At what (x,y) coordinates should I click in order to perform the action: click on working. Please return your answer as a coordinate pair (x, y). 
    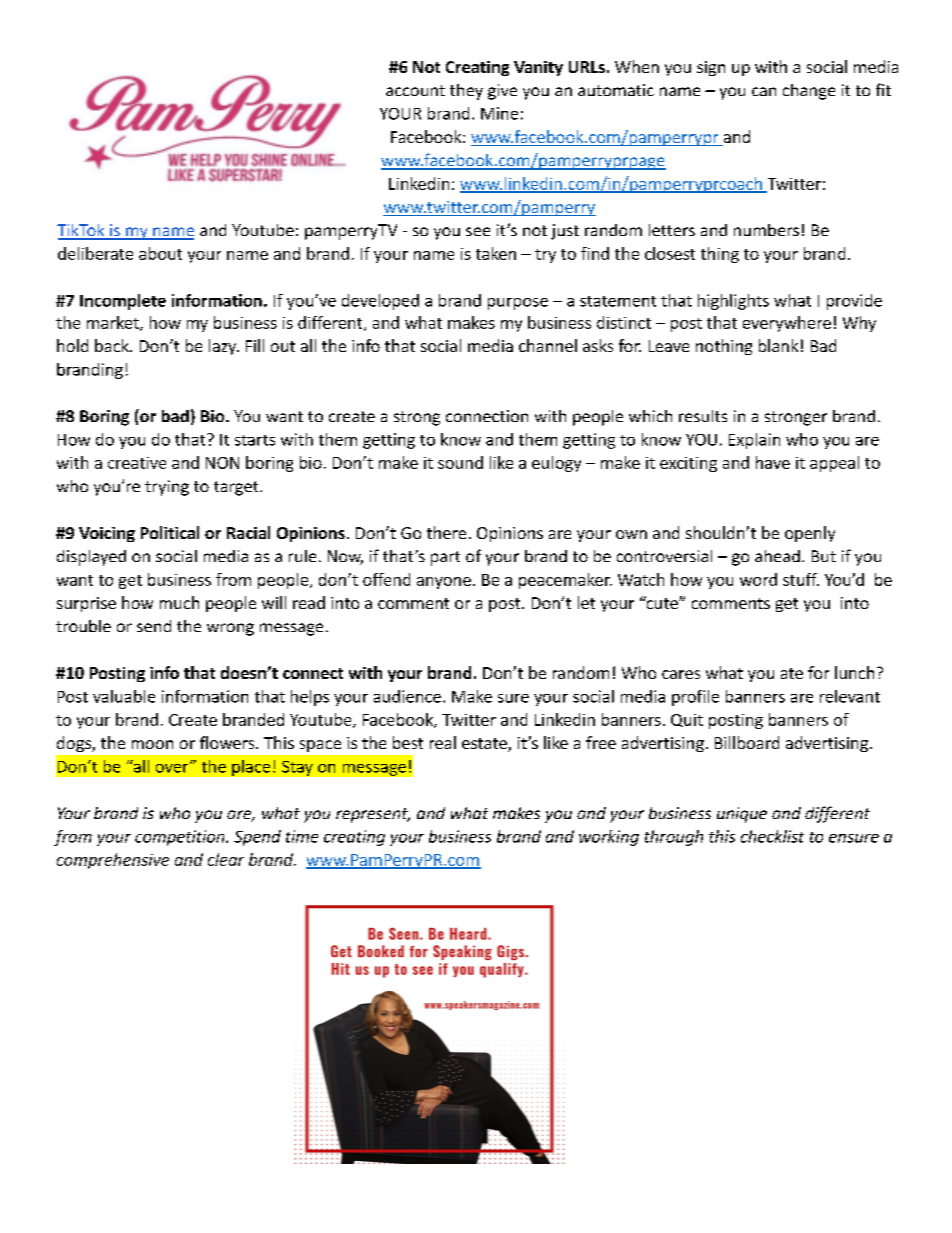
    Looking at the image, I should click on (609, 838).
